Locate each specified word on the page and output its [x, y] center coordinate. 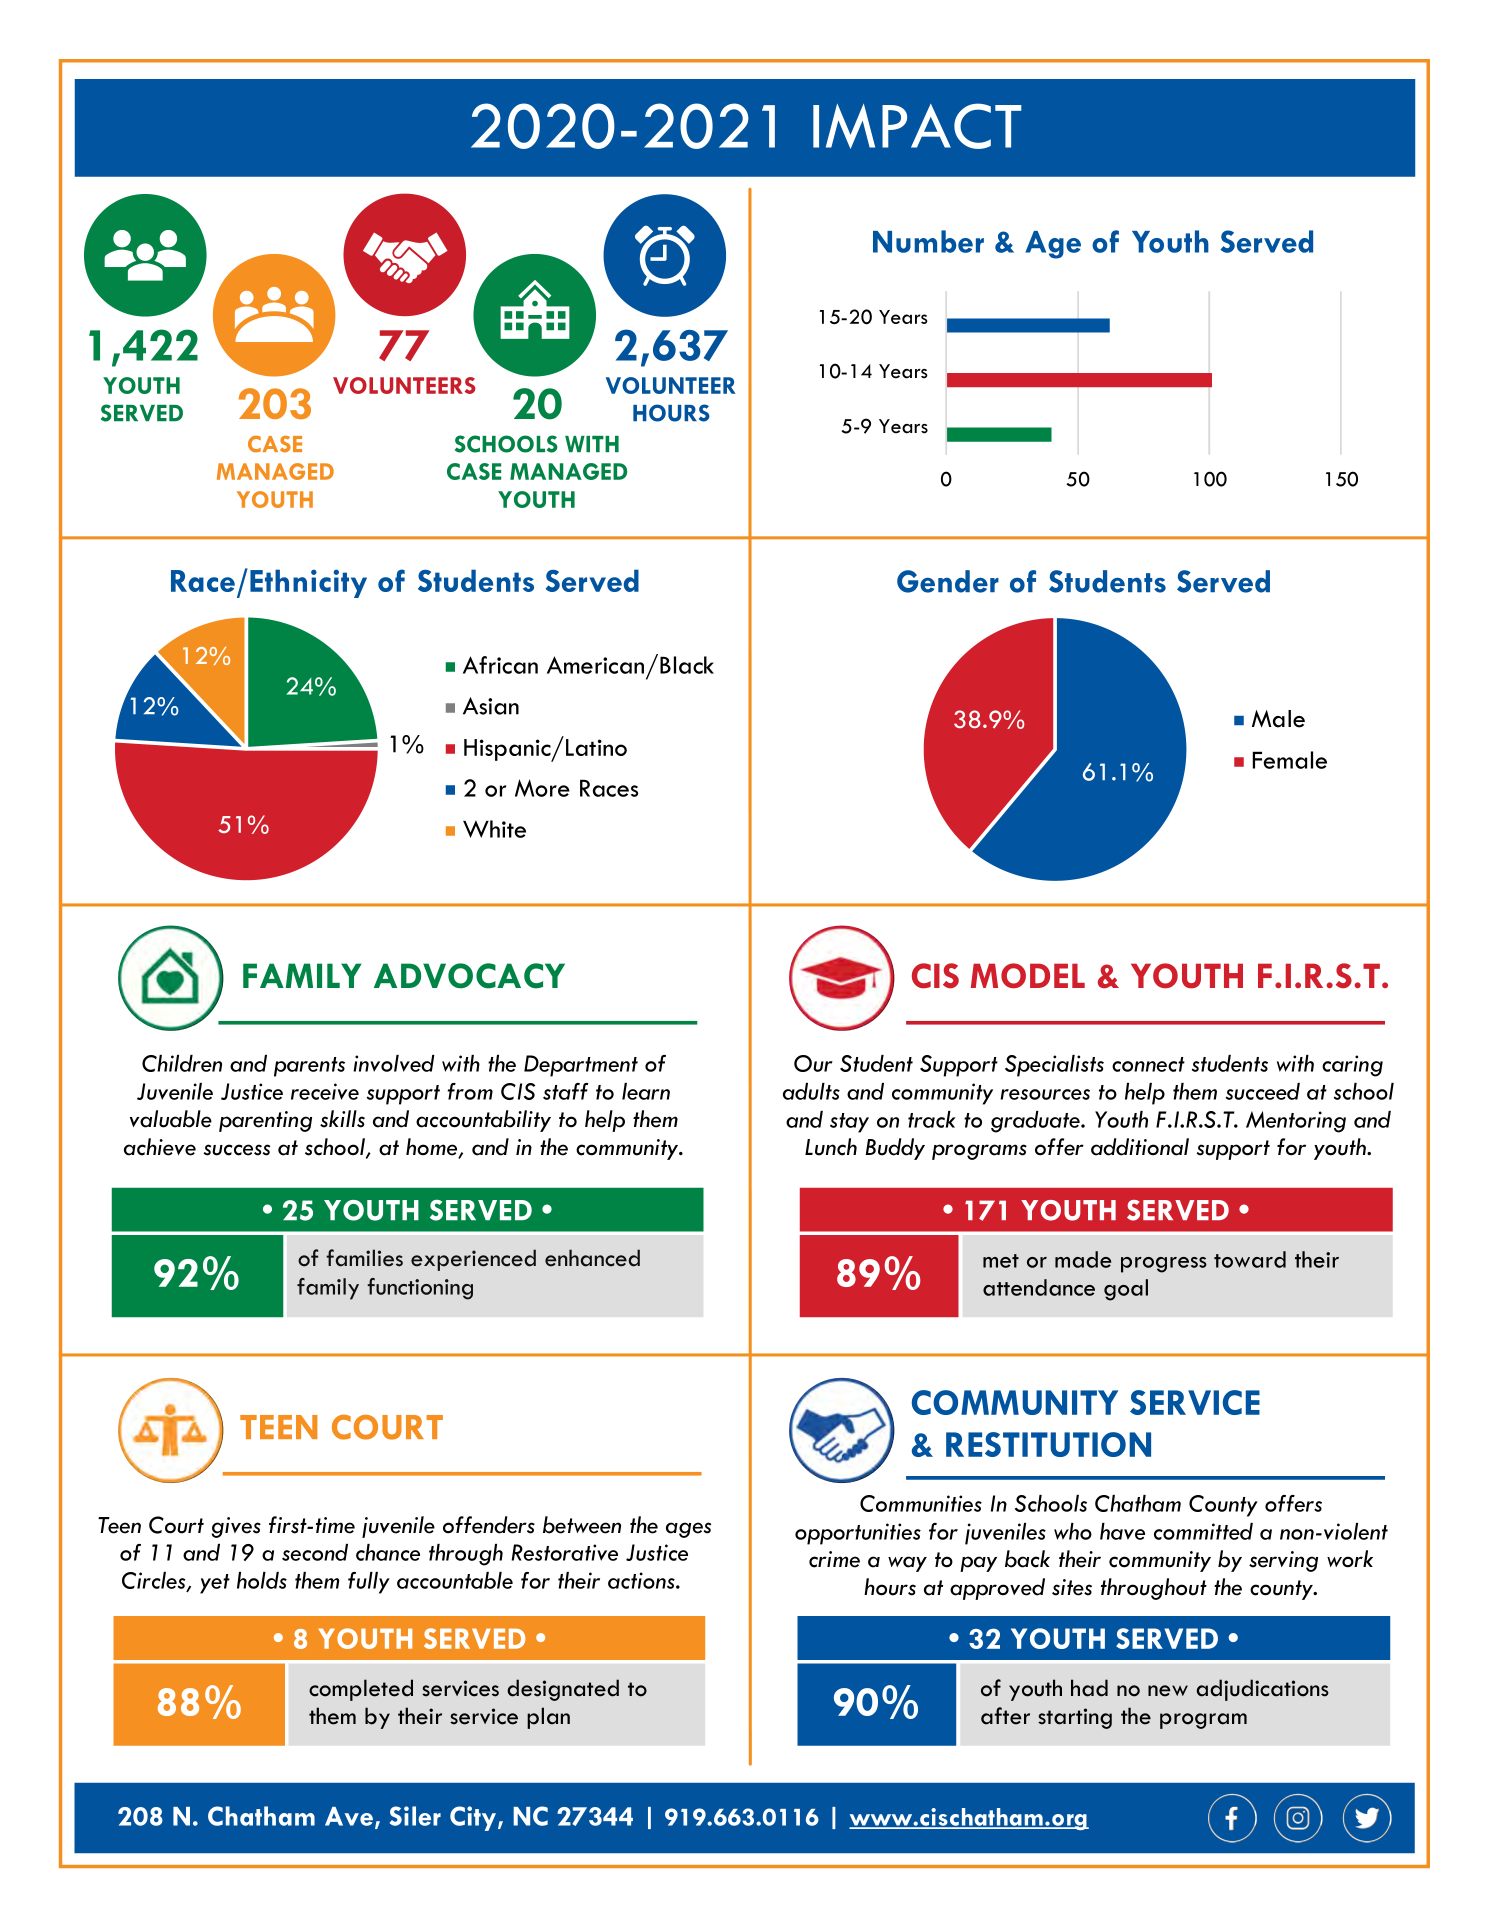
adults [811, 1091]
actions [642, 1580]
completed [361, 1690]
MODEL [1028, 975]
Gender [948, 581]
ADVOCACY [469, 976]
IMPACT [917, 126]
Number [928, 241]
